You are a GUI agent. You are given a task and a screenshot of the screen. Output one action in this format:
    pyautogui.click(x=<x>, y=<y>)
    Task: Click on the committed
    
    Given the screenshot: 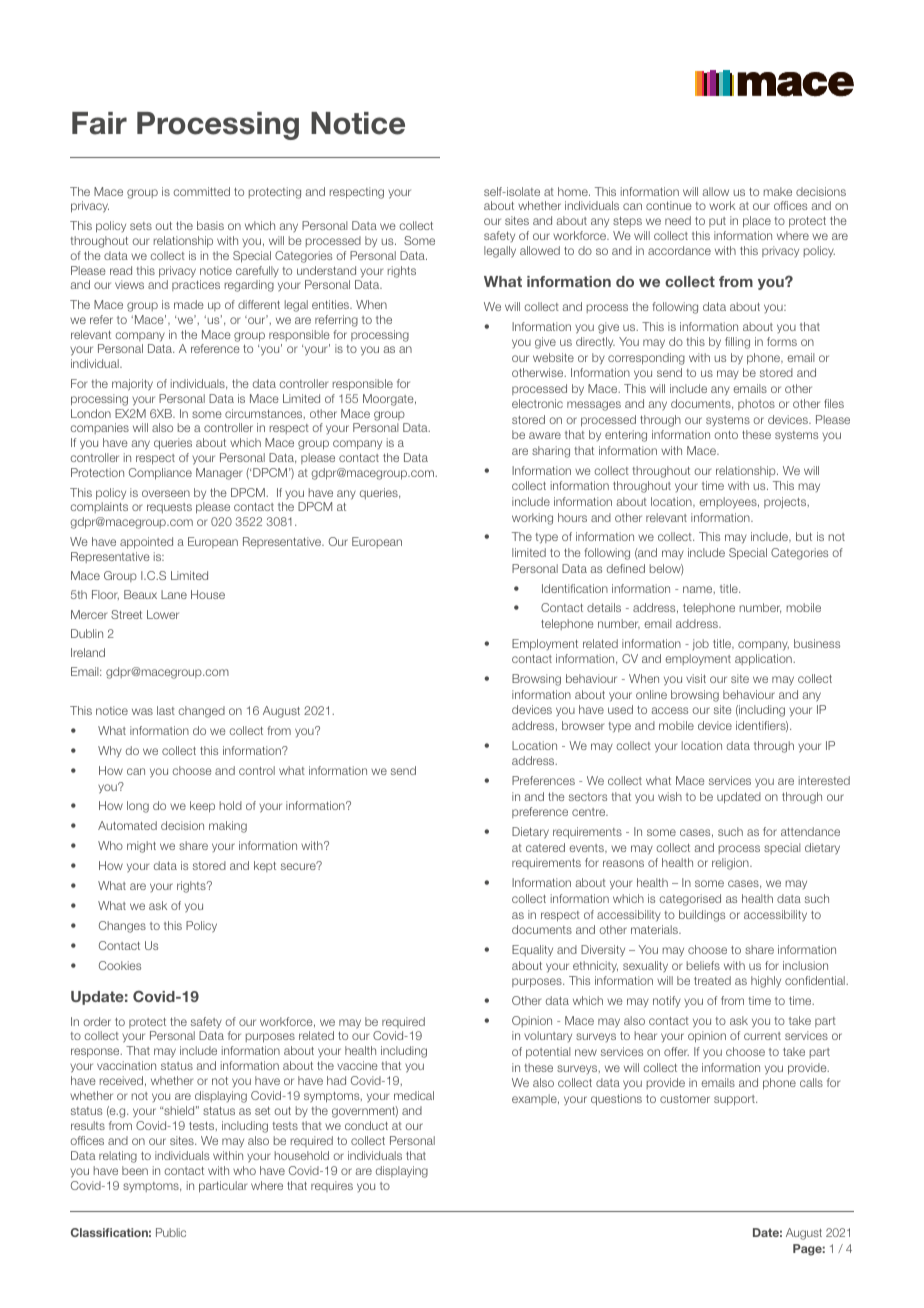 What is the action you would take?
    pyautogui.click(x=201, y=191)
